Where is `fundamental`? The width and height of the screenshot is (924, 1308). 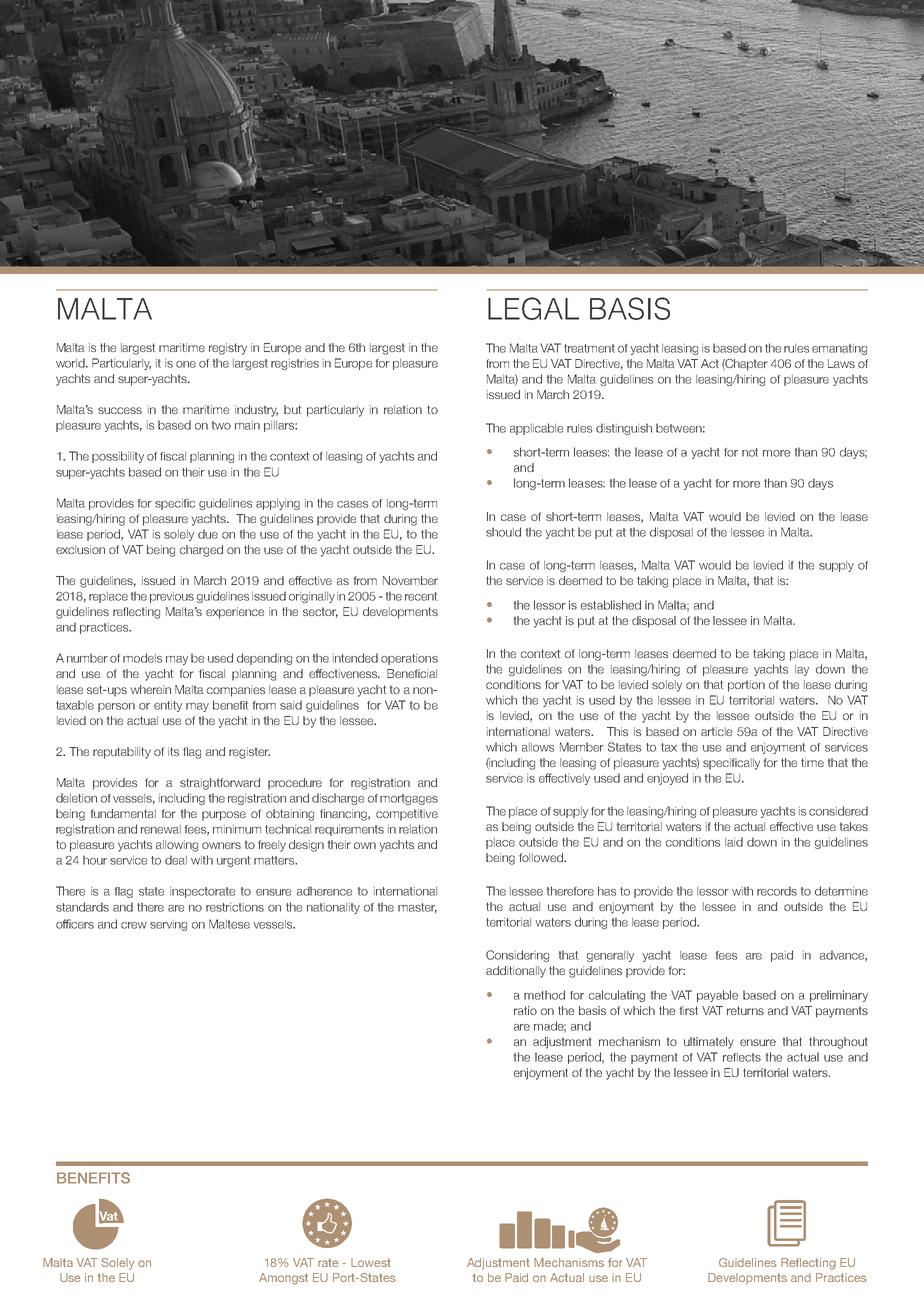 fundamental is located at coordinates (123, 813).
